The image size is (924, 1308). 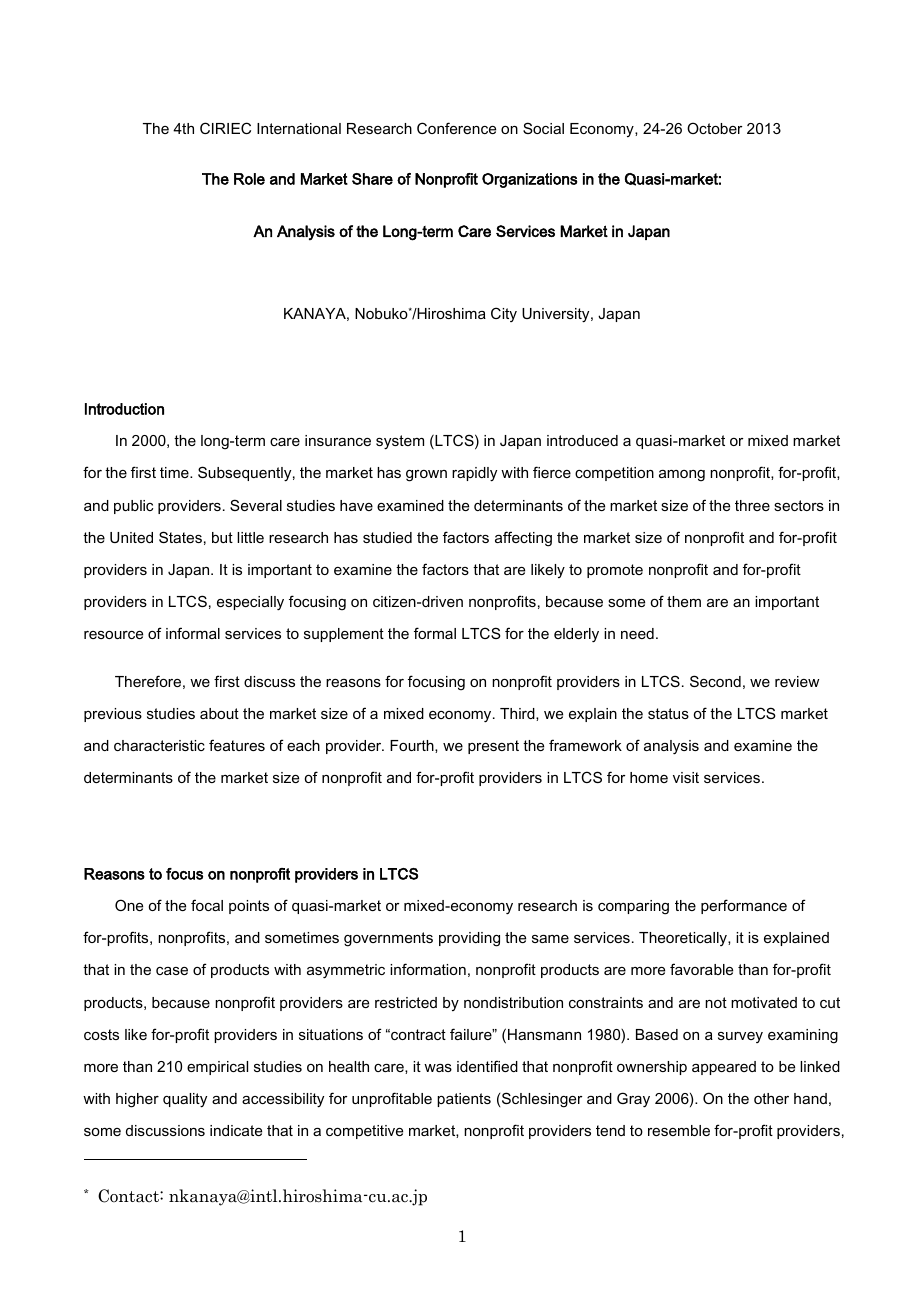 What do you see at coordinates (684, 601) in the screenshot?
I see `them` at bounding box center [684, 601].
